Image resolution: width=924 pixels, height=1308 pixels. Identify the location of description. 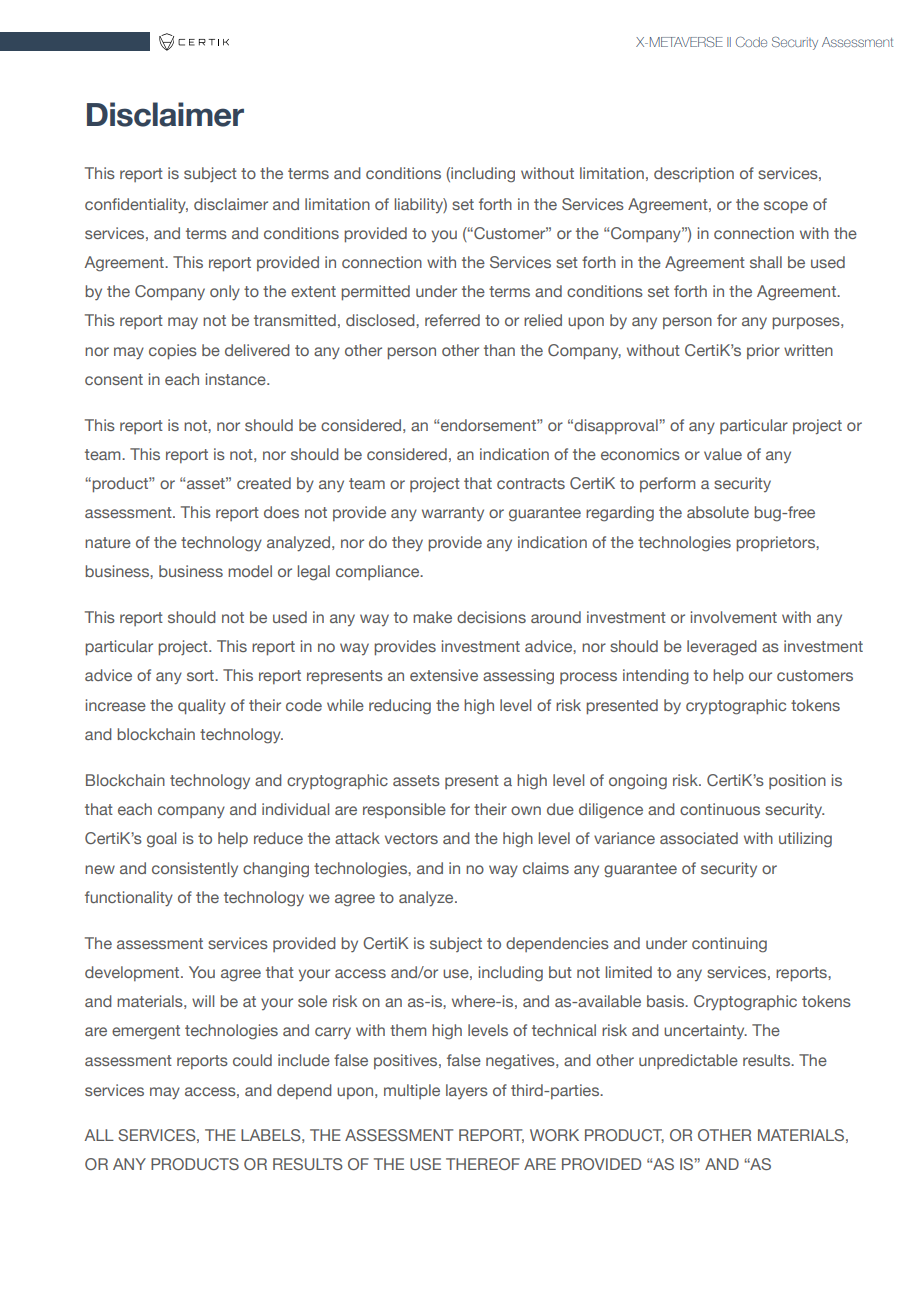
(694, 174).
